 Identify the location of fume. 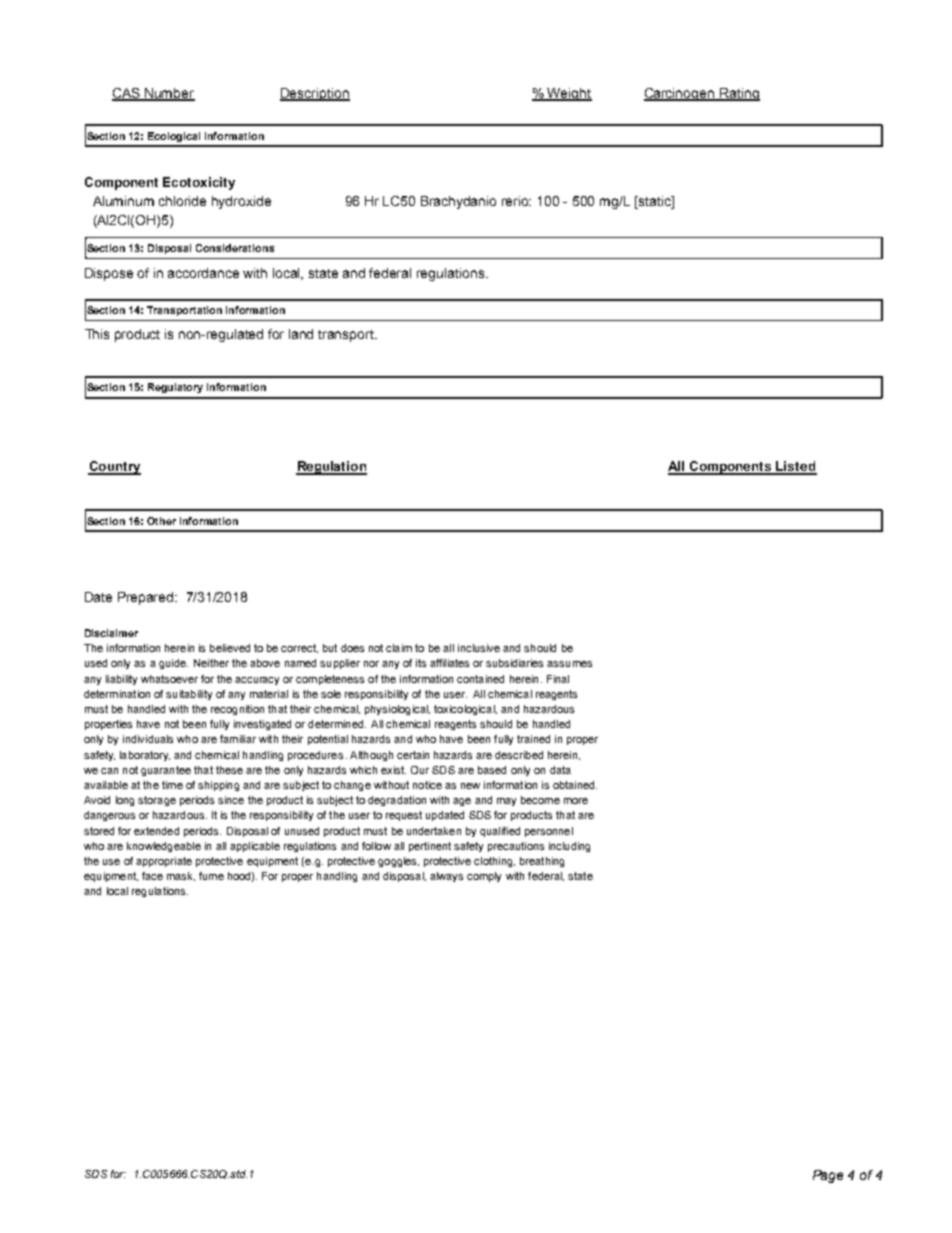
(211, 876).
